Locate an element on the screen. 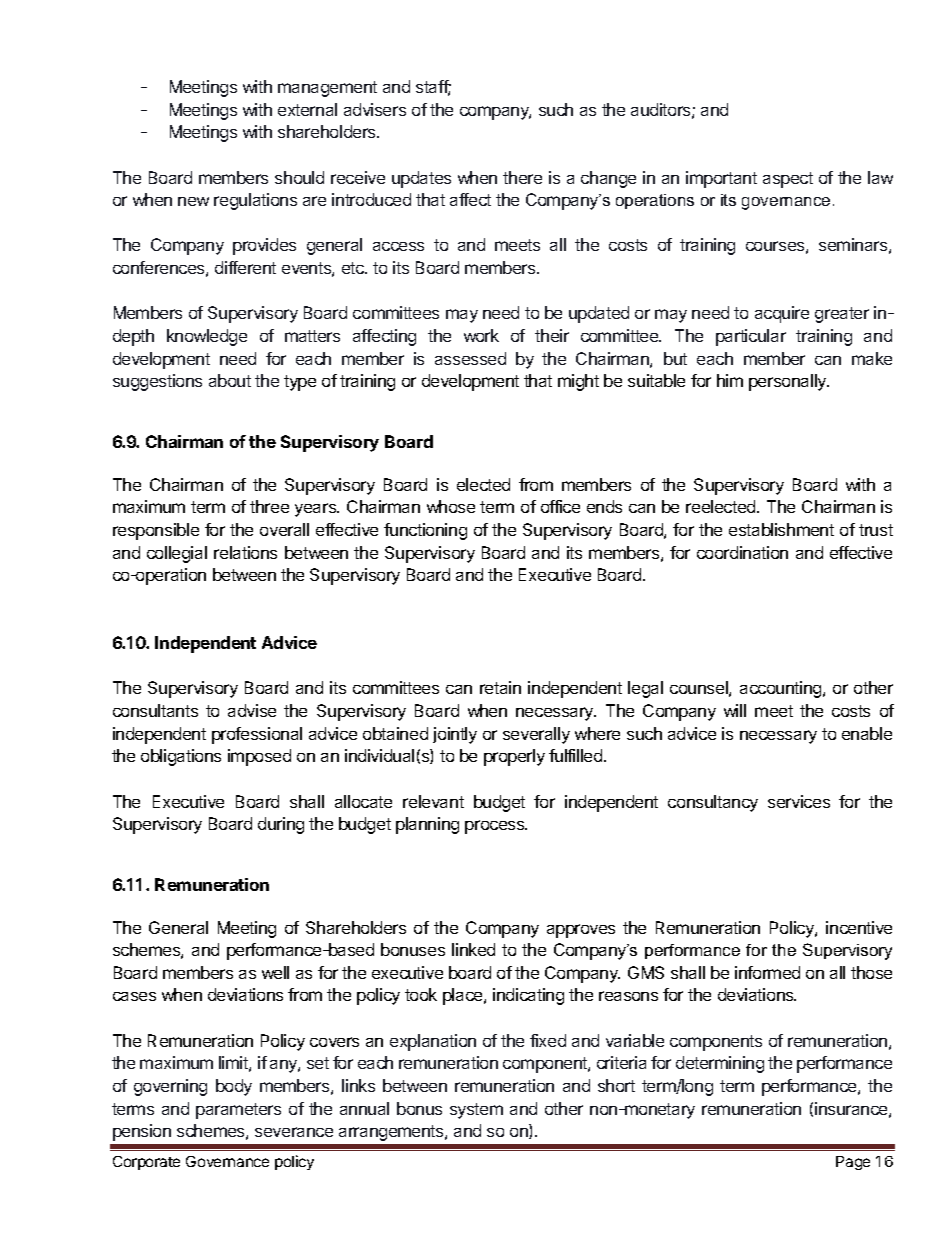 The image size is (952, 1233). office is located at coordinates (560, 506).
